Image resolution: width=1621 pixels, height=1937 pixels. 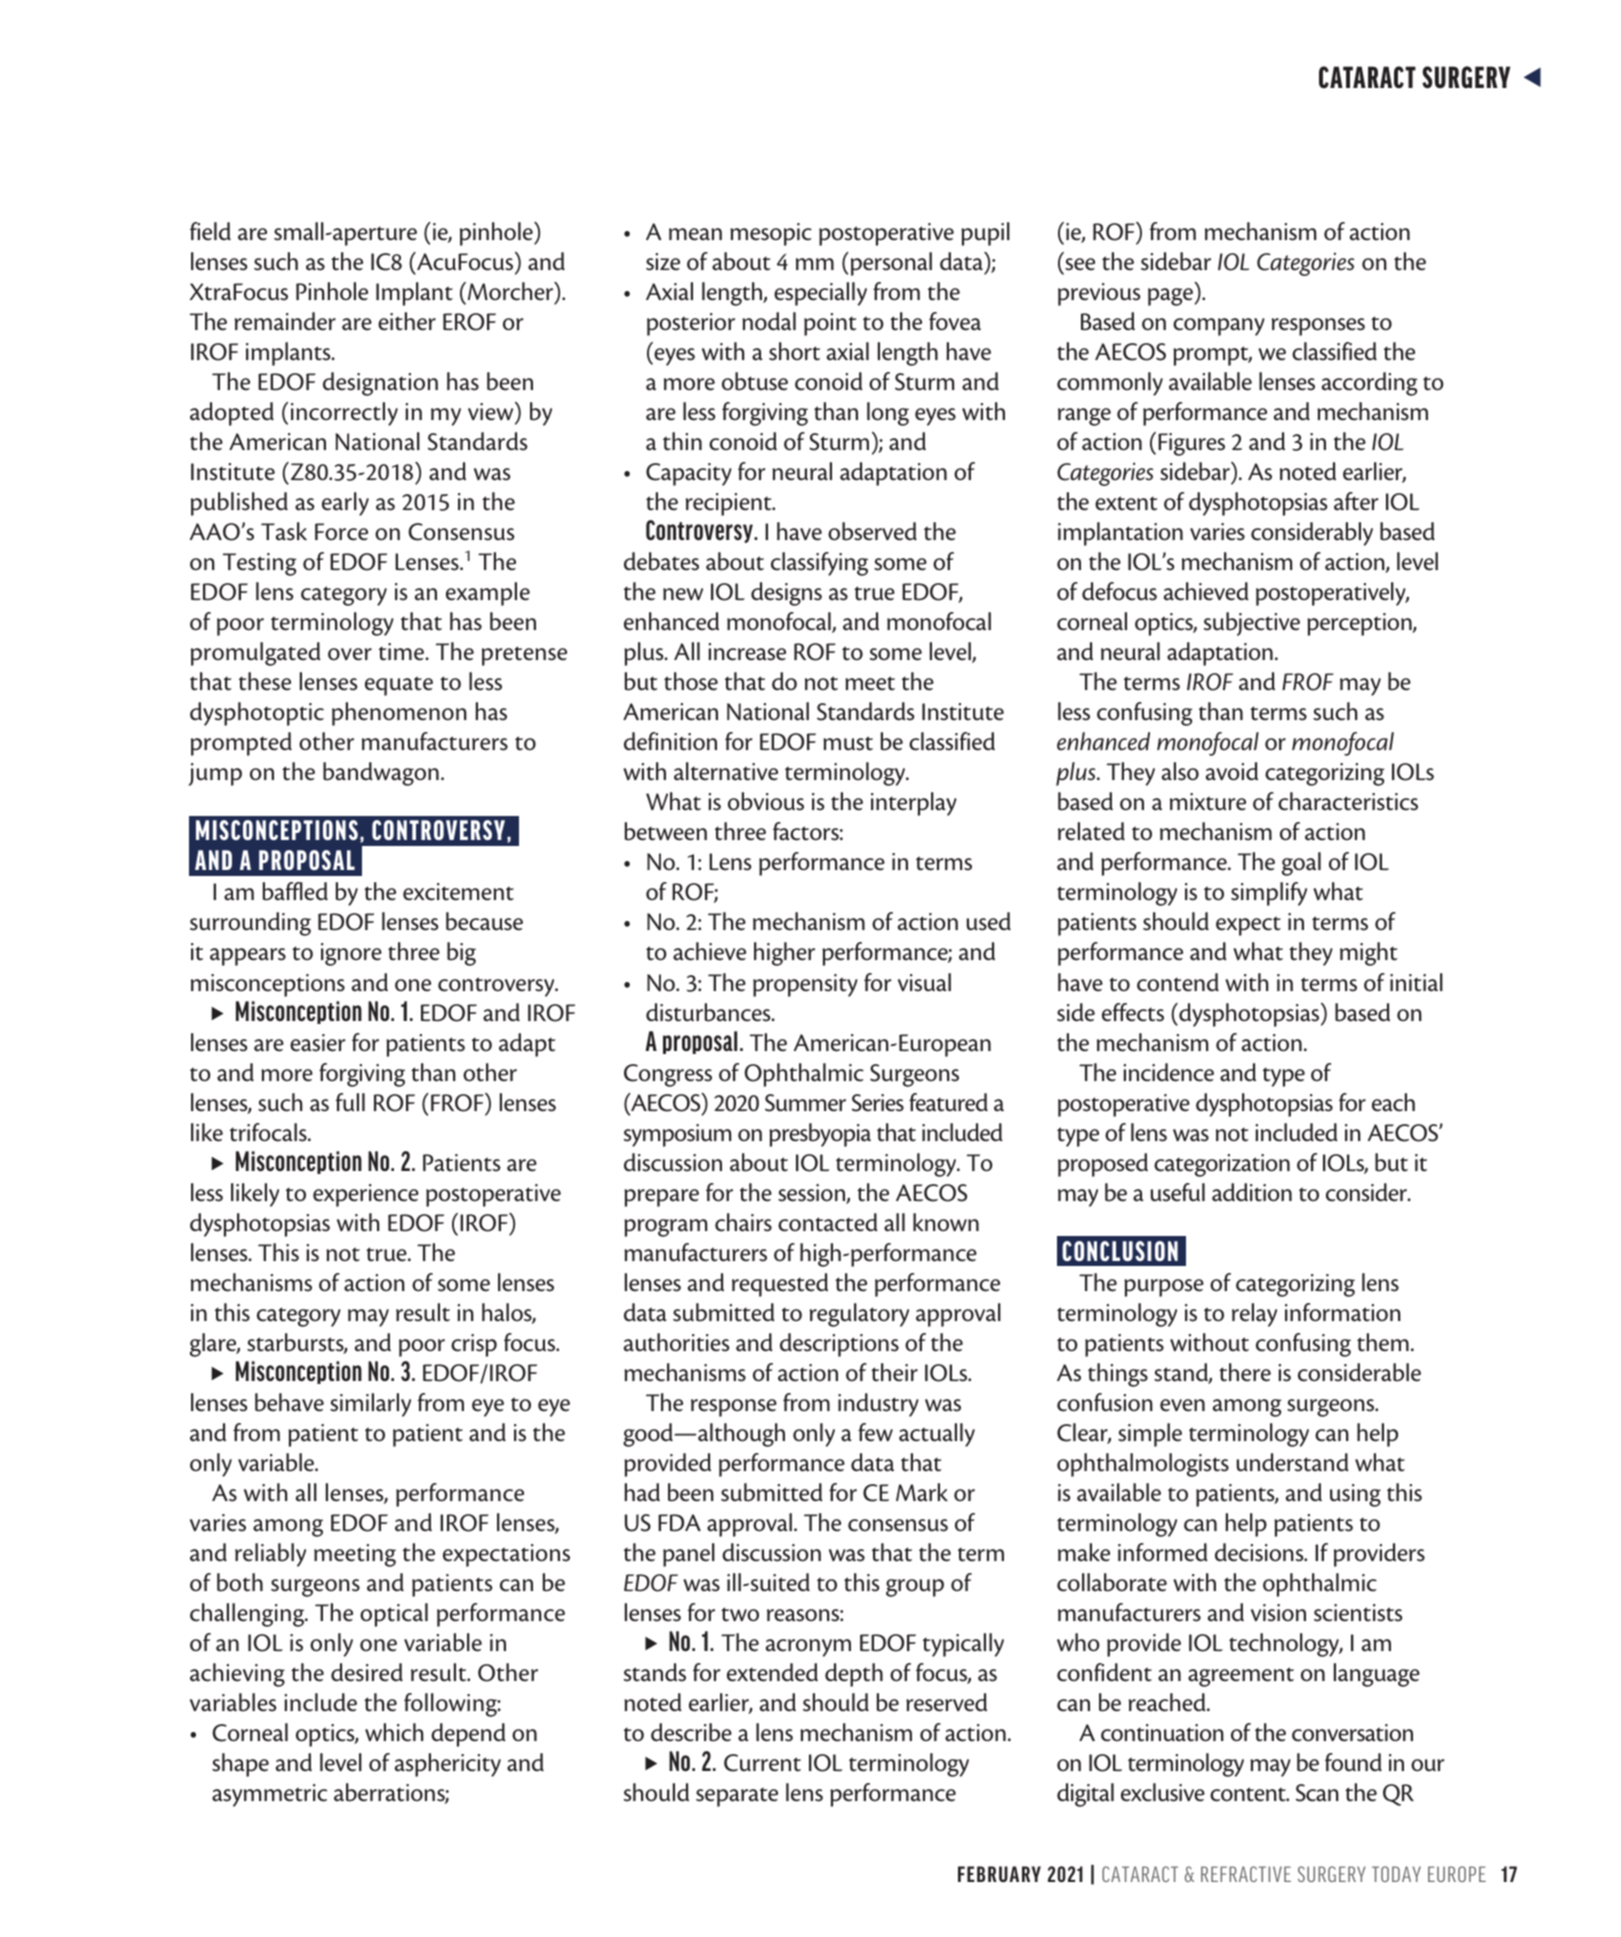 I want to click on especially, so click(x=820, y=294).
